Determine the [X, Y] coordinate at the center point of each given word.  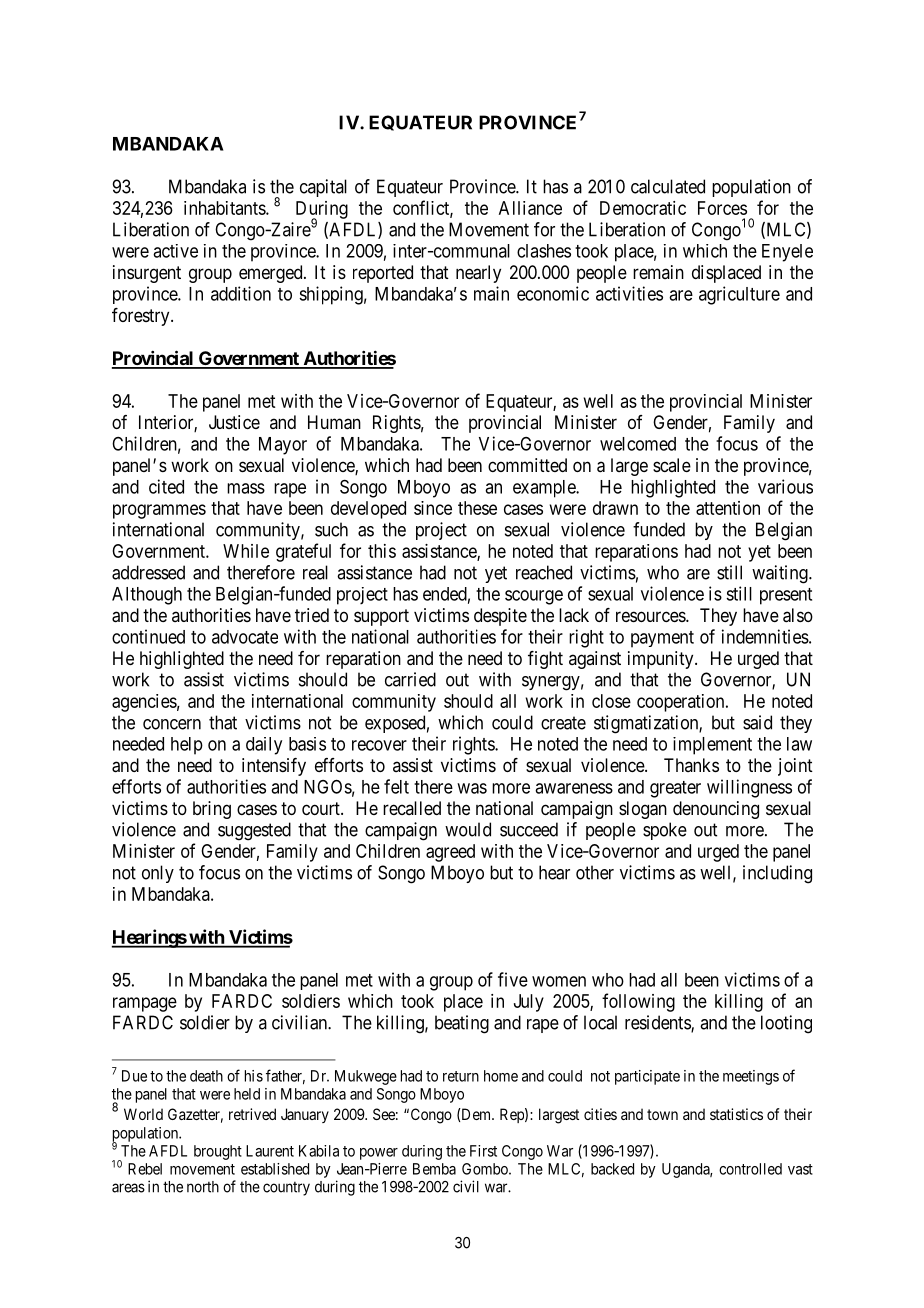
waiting [781, 574]
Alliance [530, 208]
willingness [749, 788]
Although [147, 596]
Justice [234, 422]
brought [218, 1152]
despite [500, 617]
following [638, 1002]
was [472, 788]
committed [527, 465]
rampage [145, 1004]
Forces [722, 208]
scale [672, 465]
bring [212, 810]
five [513, 979]
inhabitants [225, 208]
